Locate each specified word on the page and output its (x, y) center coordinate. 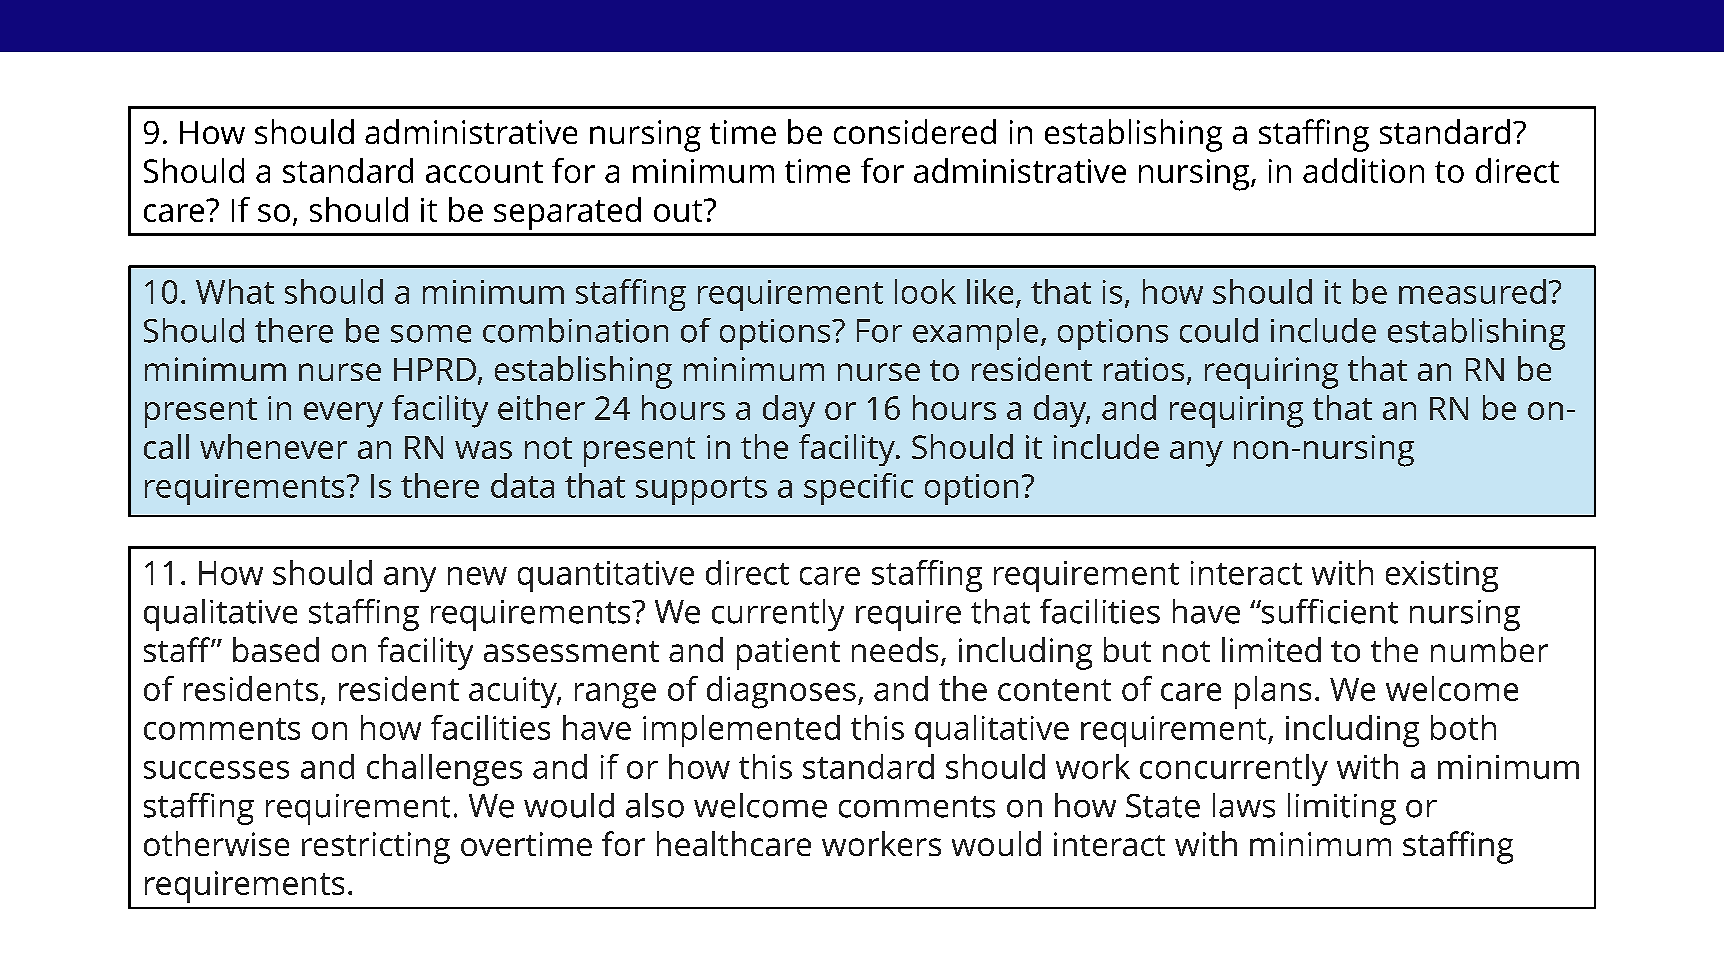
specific (858, 489)
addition (1363, 170)
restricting (376, 848)
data (522, 485)
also (655, 805)
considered (915, 131)
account (484, 172)
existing (1442, 576)
